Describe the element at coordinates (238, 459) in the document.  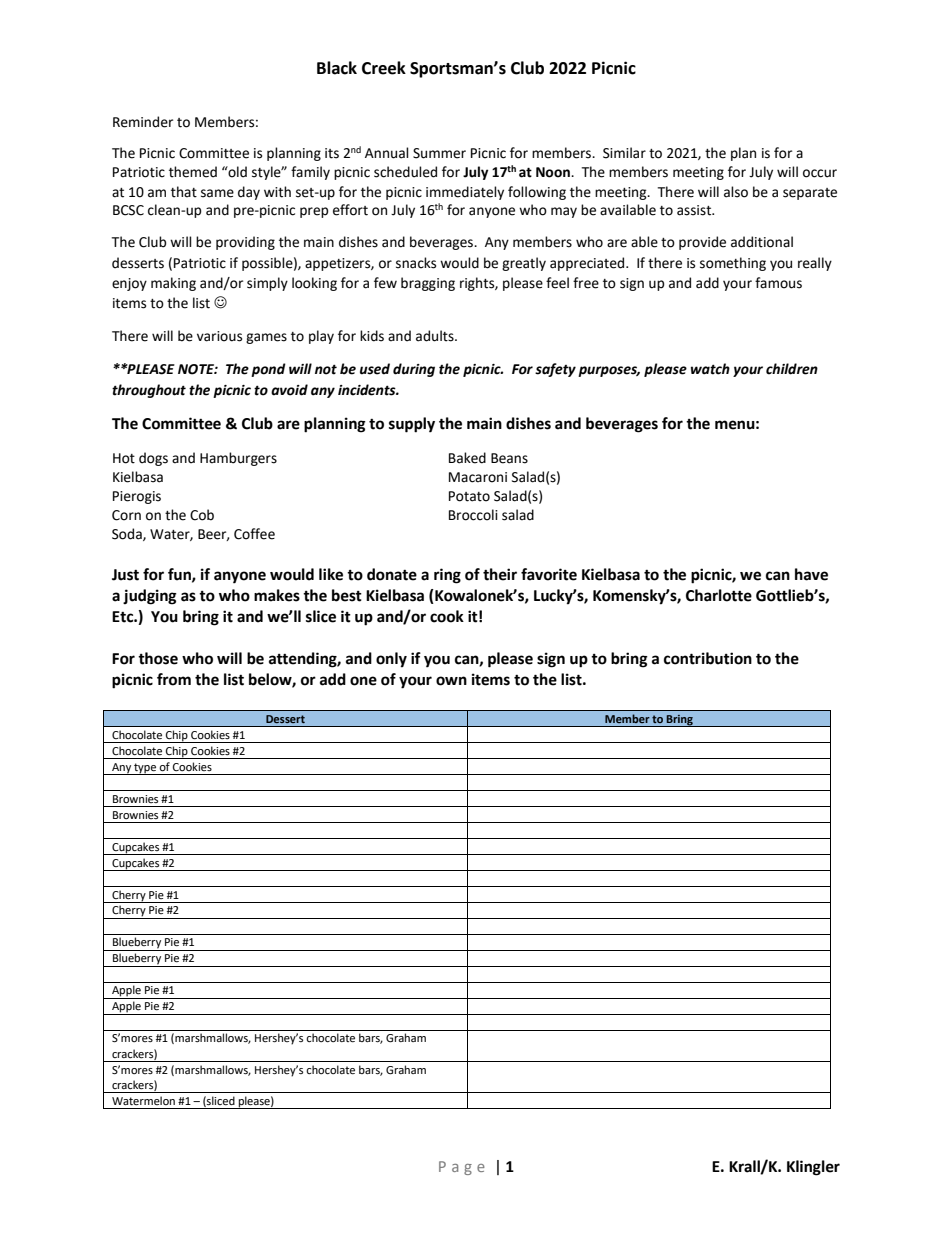
I see `Hamburgers` at that location.
